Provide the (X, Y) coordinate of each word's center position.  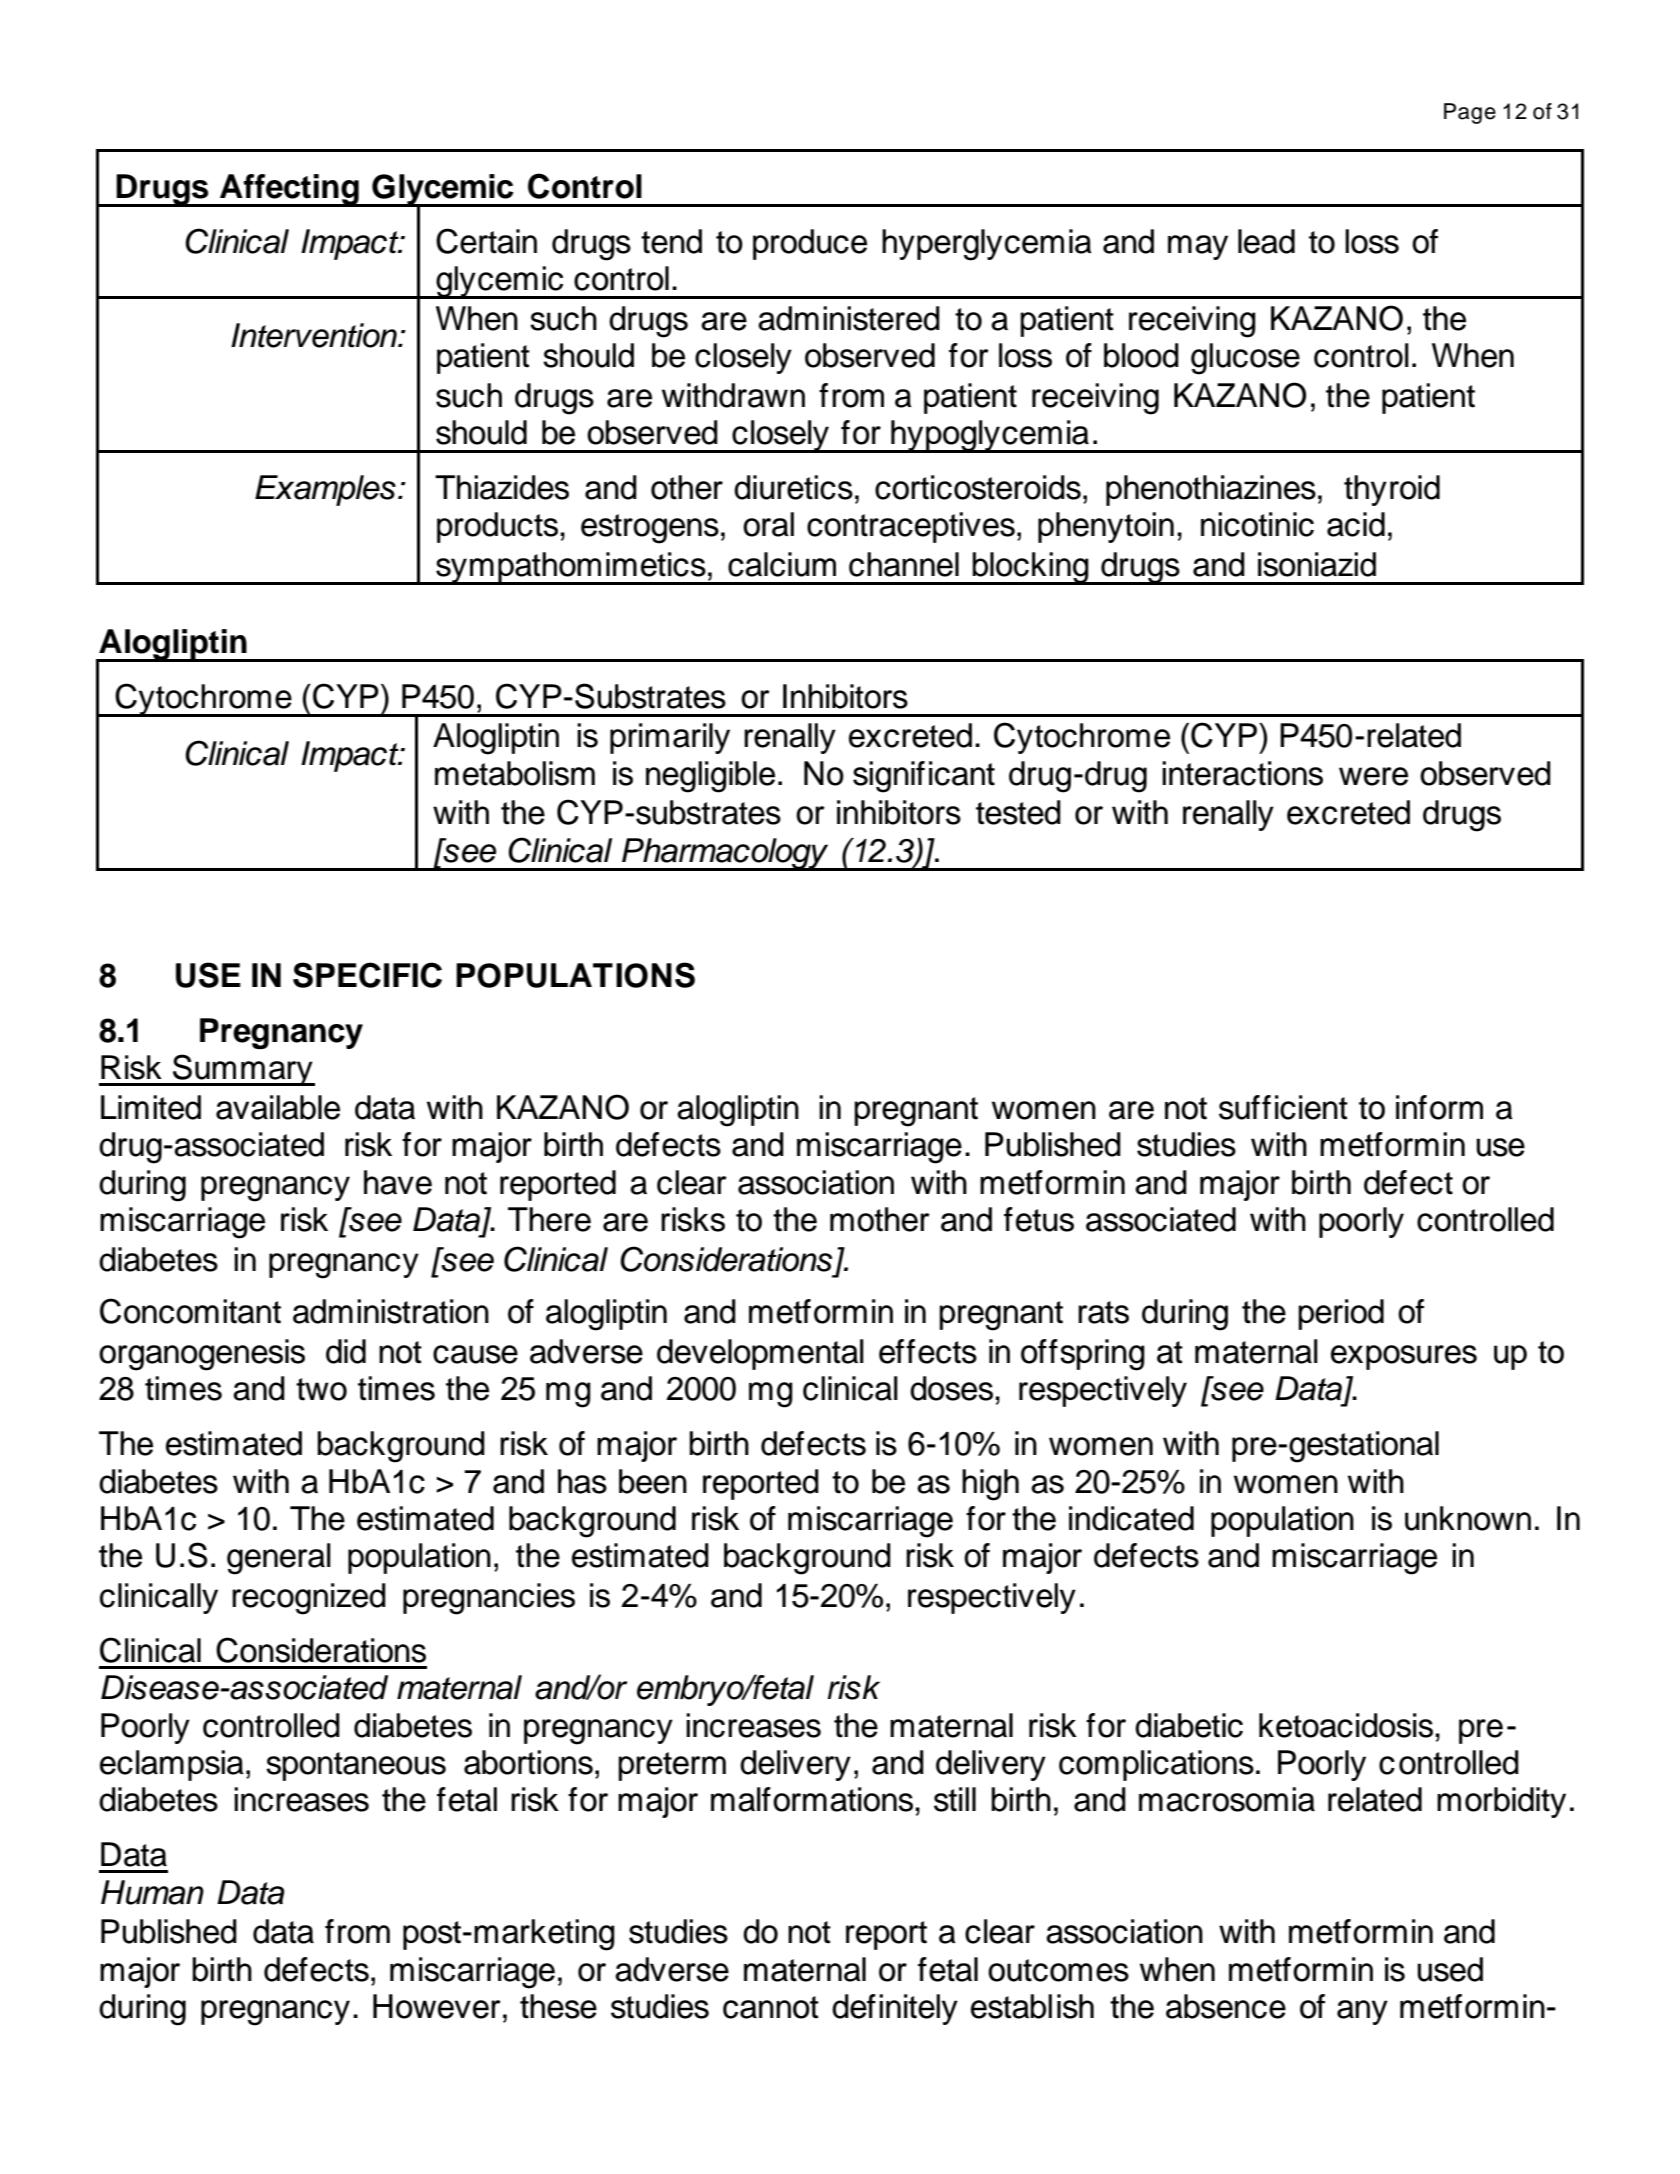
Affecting (289, 190)
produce (810, 244)
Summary (243, 1070)
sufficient (1283, 1107)
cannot (771, 2007)
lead (1266, 241)
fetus (1039, 1219)
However (437, 2006)
